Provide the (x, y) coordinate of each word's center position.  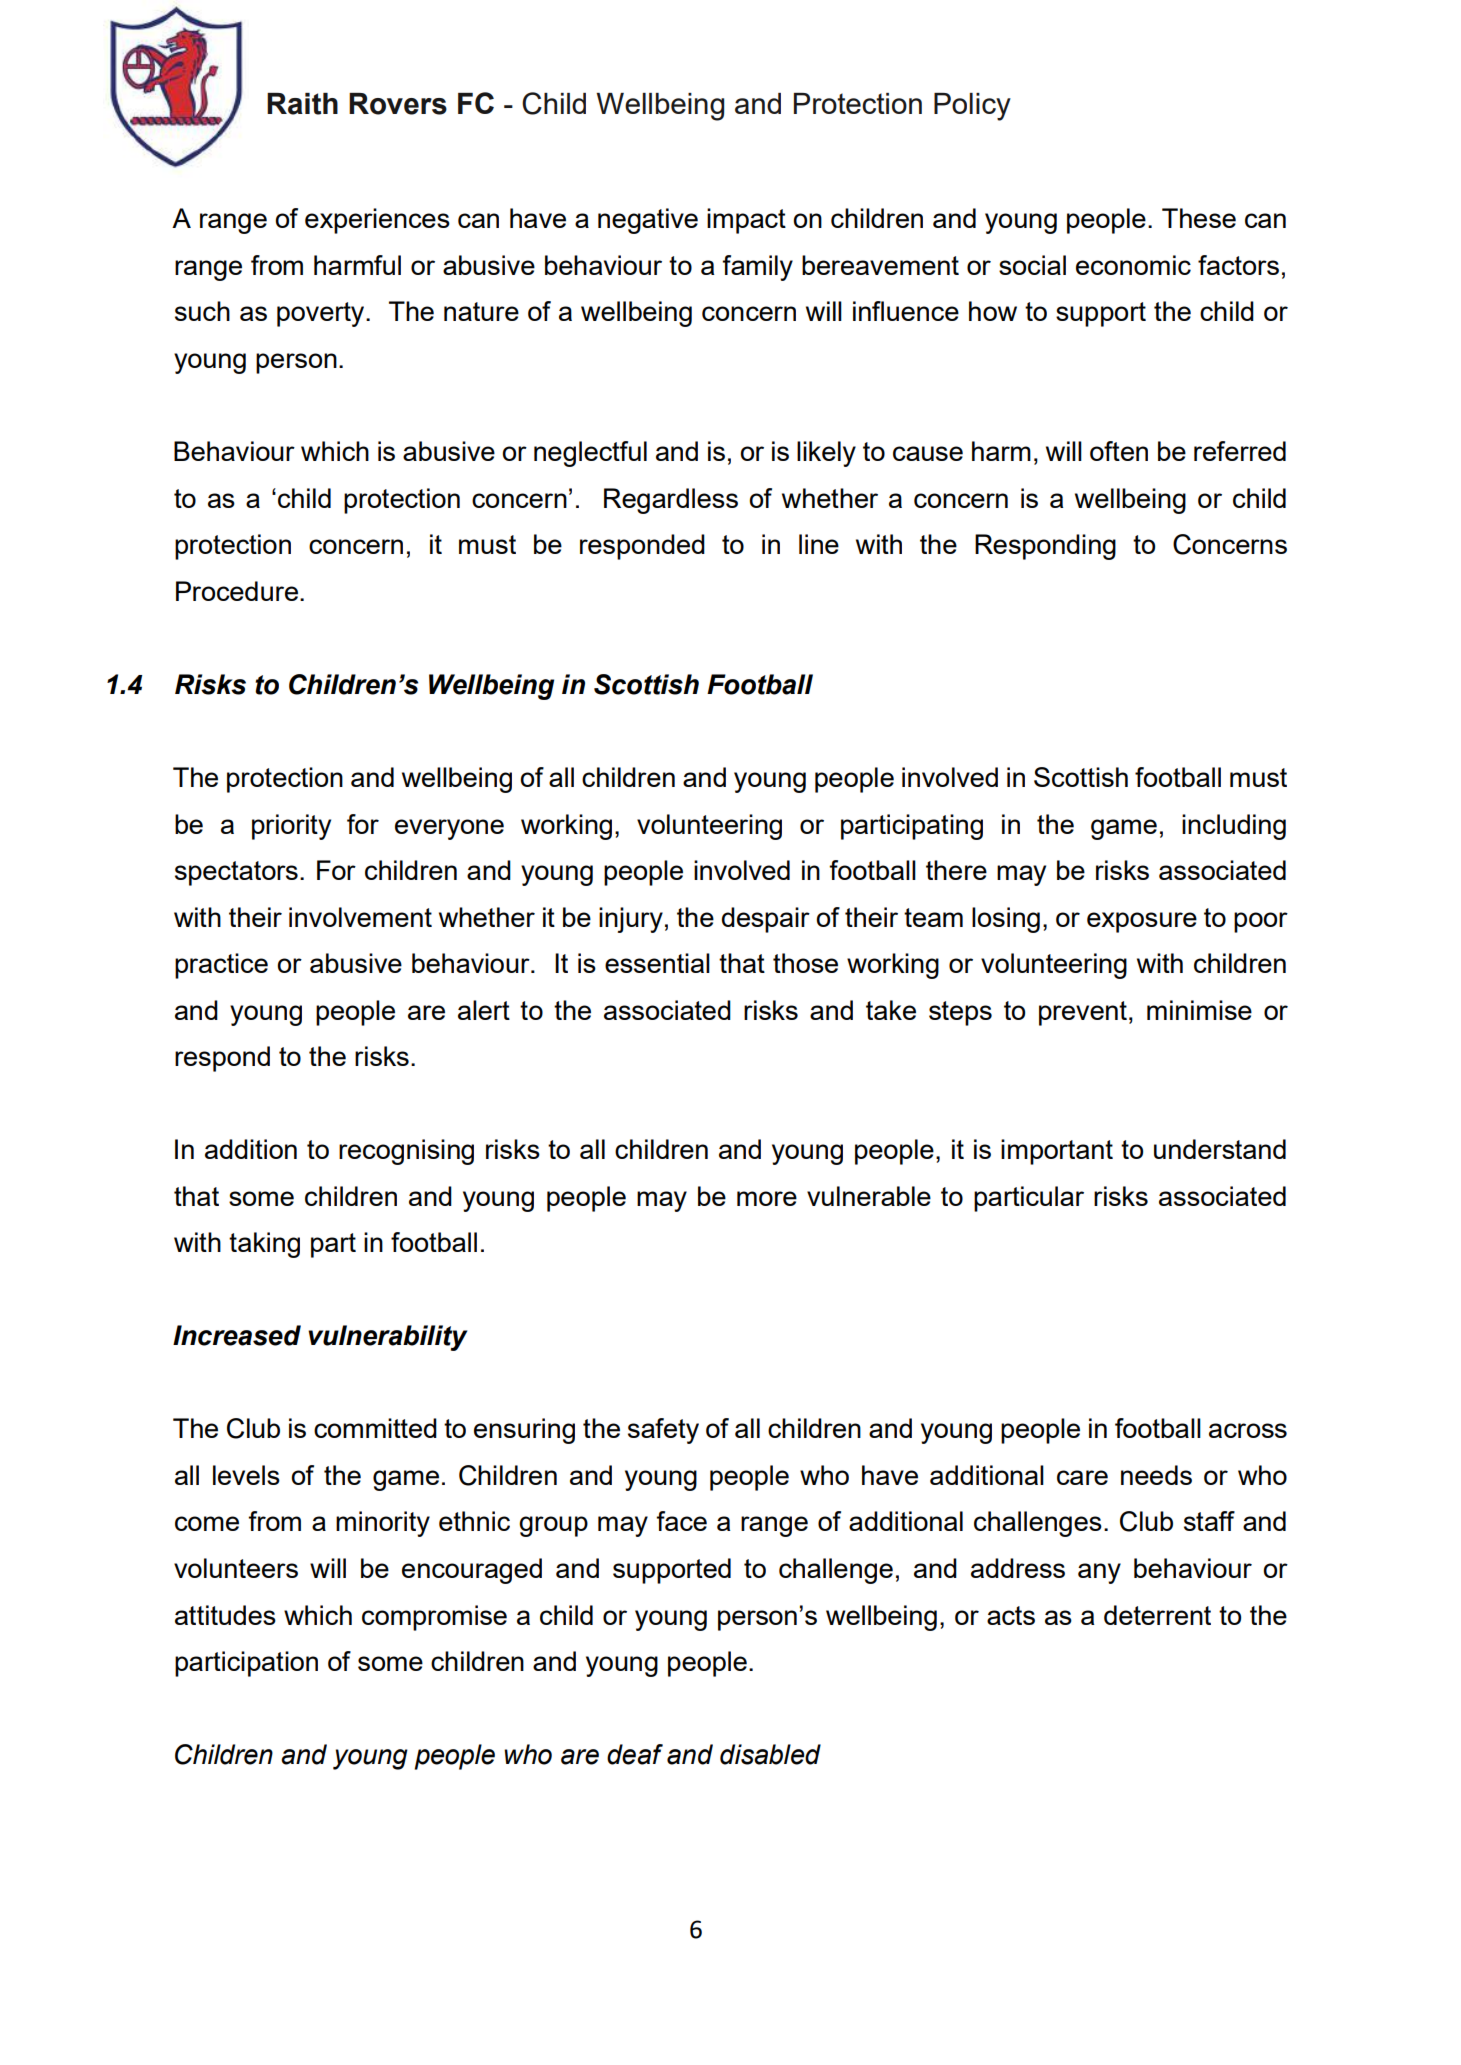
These (1199, 218)
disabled (770, 1754)
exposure (1142, 922)
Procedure (237, 591)
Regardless (671, 501)
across (1248, 1430)
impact (746, 221)
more (767, 1198)
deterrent (1157, 1615)
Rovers (398, 104)
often (1119, 451)
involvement (360, 917)
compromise (434, 1618)
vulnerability (387, 1338)
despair (766, 920)
